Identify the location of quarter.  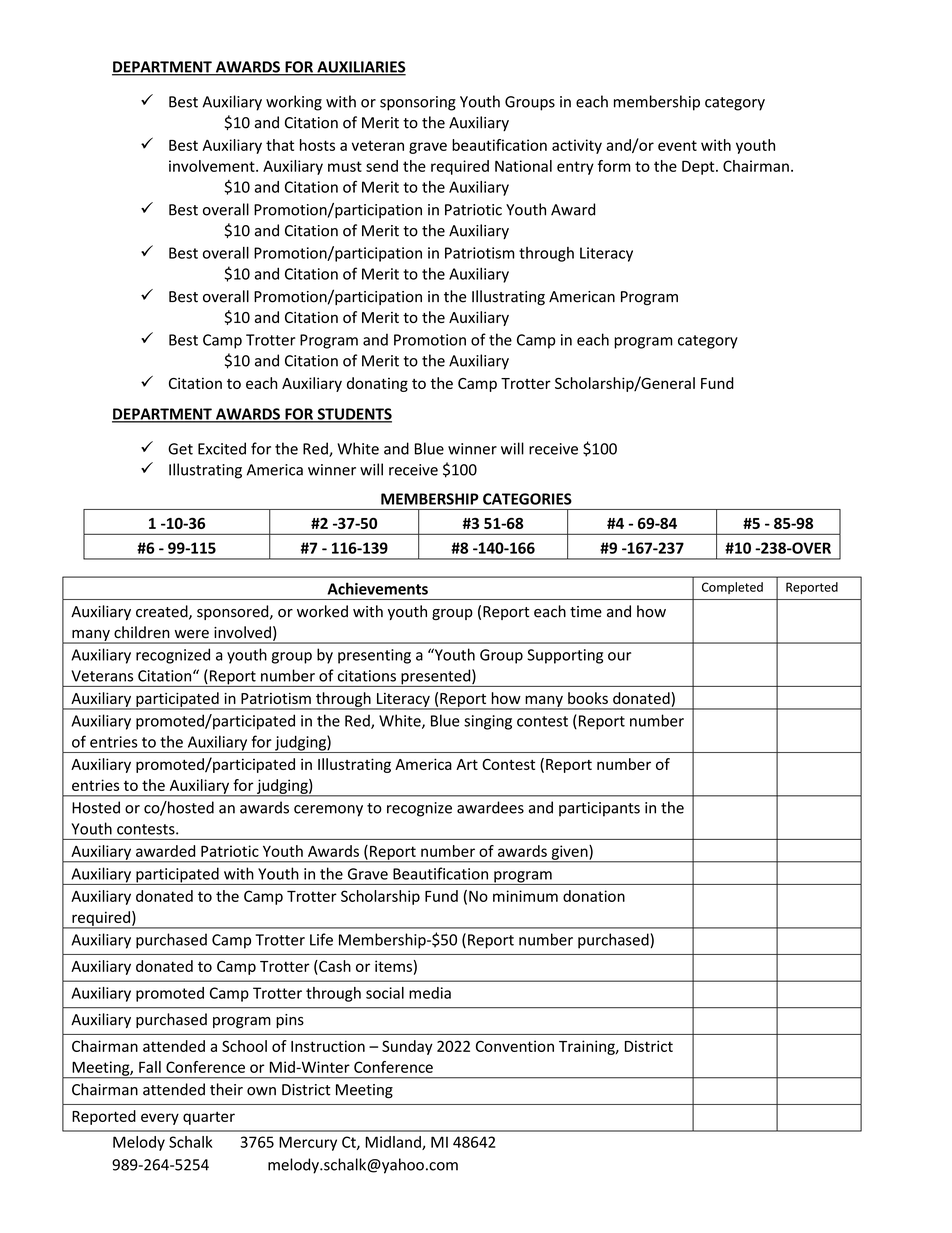
(209, 1118).
